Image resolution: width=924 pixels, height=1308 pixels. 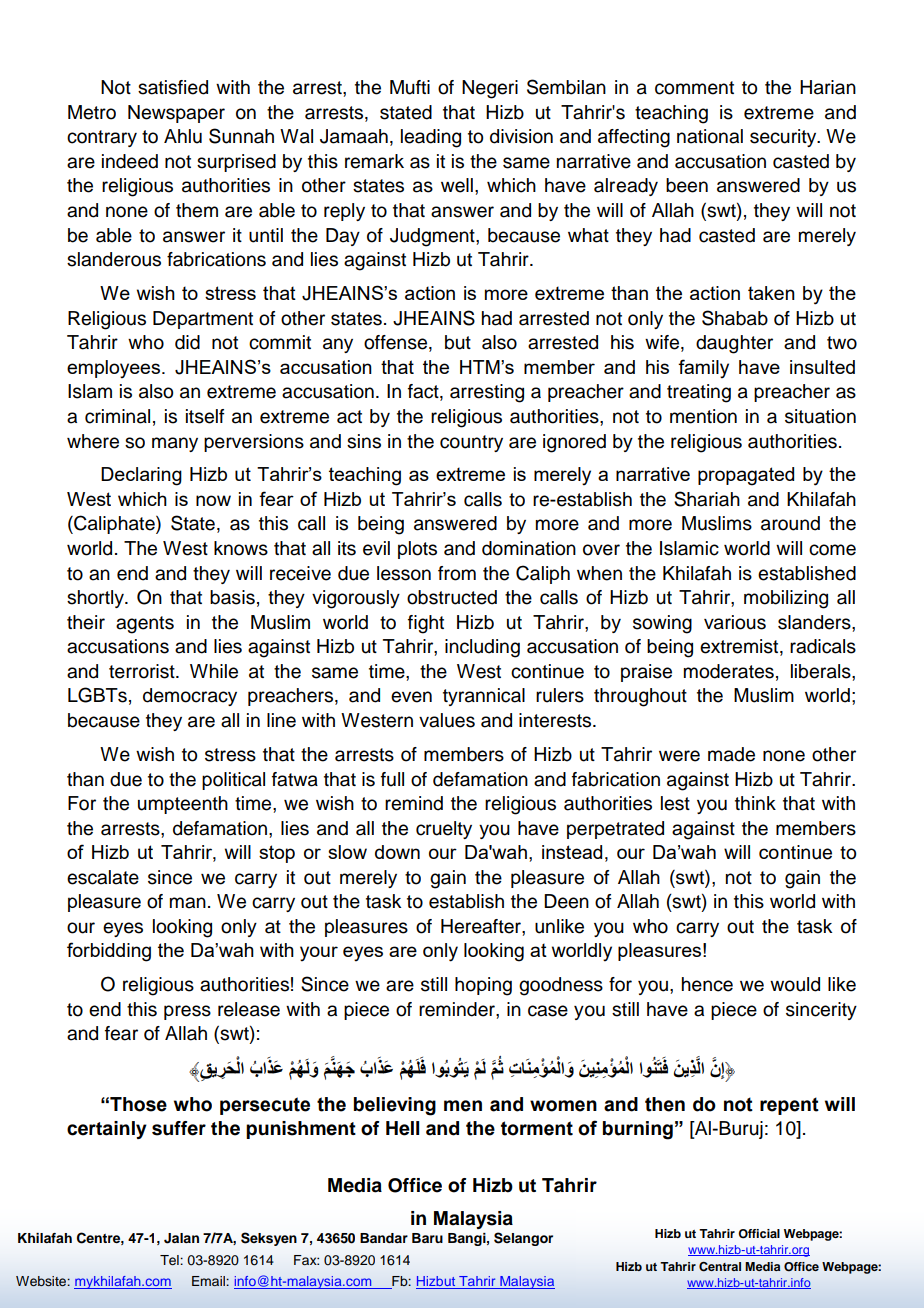 I want to click on cruelty, so click(x=444, y=830).
